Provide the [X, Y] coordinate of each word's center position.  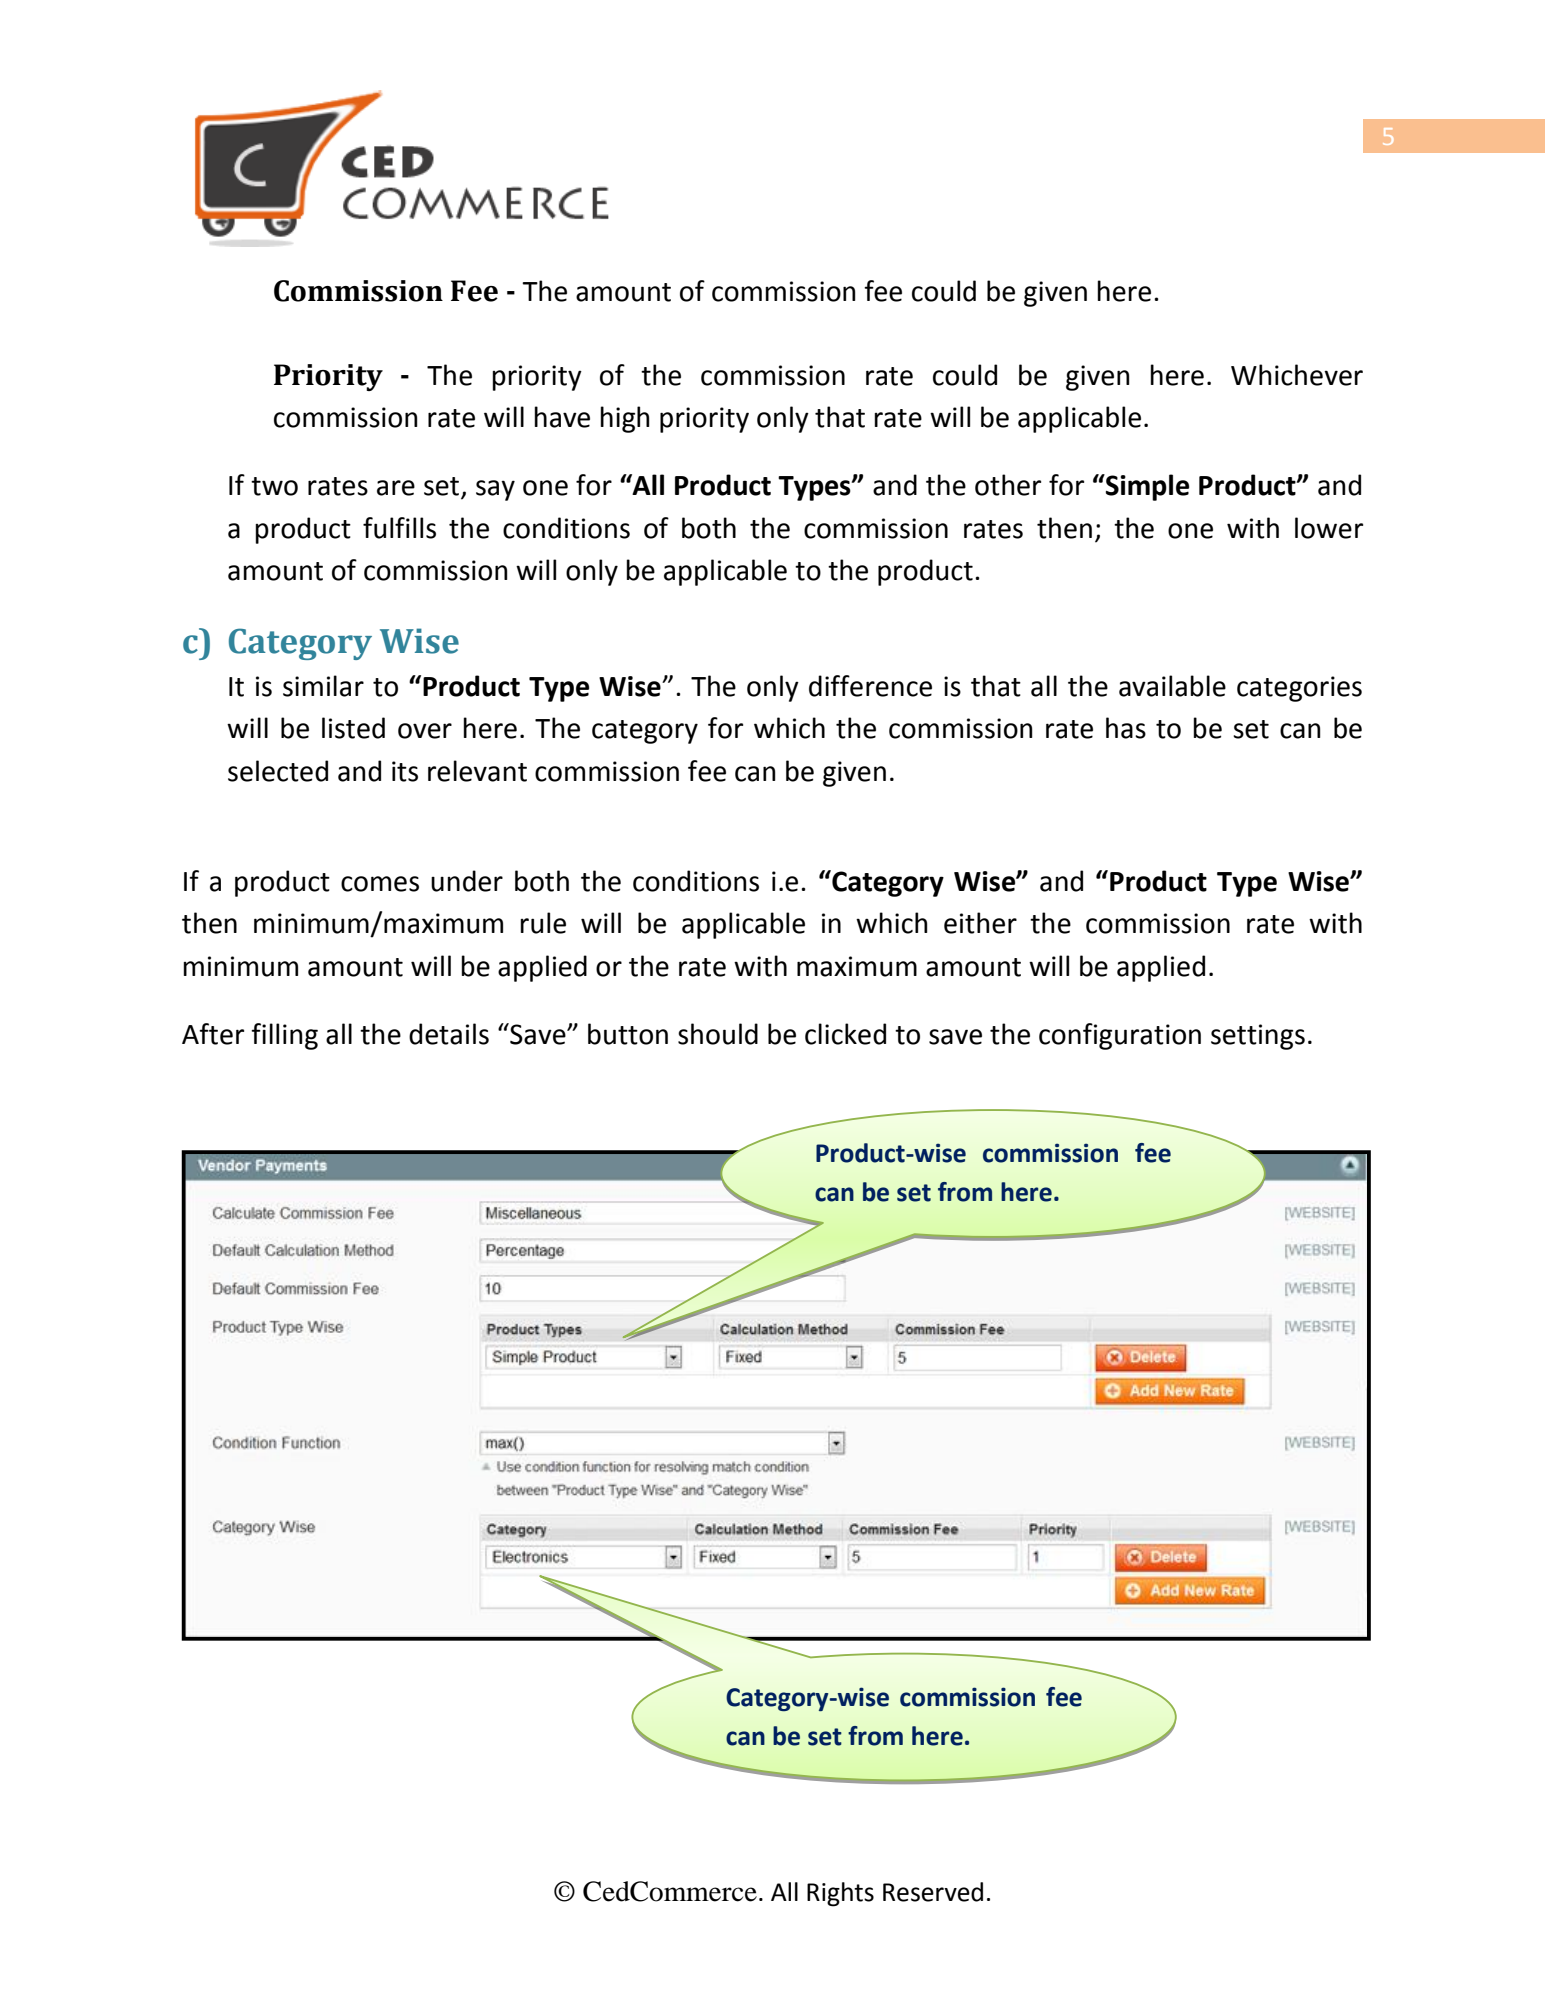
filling [284, 1036]
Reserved [933, 1892]
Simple [1146, 487]
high [625, 419]
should [718, 1034]
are [396, 488]
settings [1258, 1037]
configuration [1120, 1036]
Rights [840, 1894]
